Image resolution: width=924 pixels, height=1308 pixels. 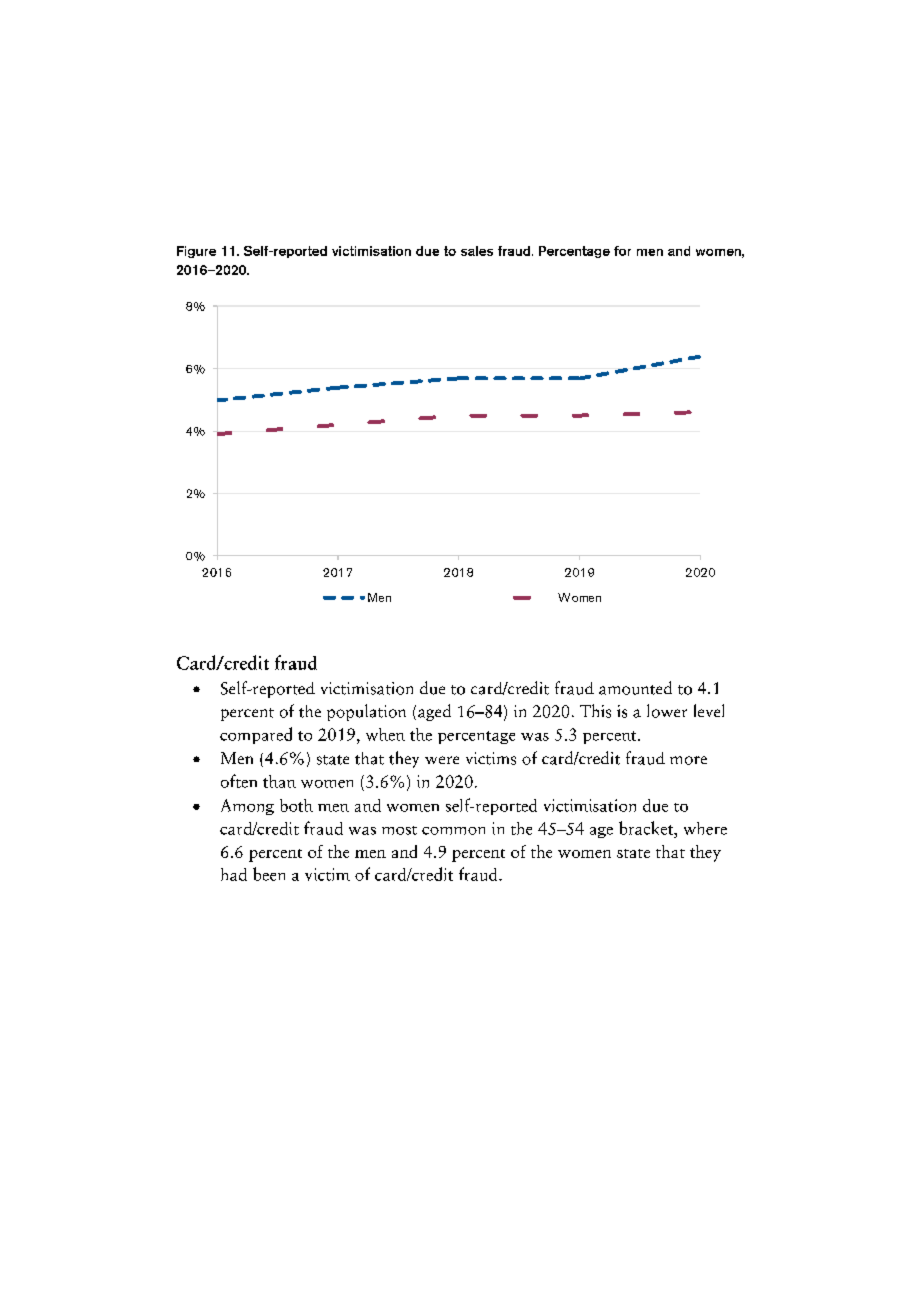 I want to click on for, so click(x=622, y=251).
